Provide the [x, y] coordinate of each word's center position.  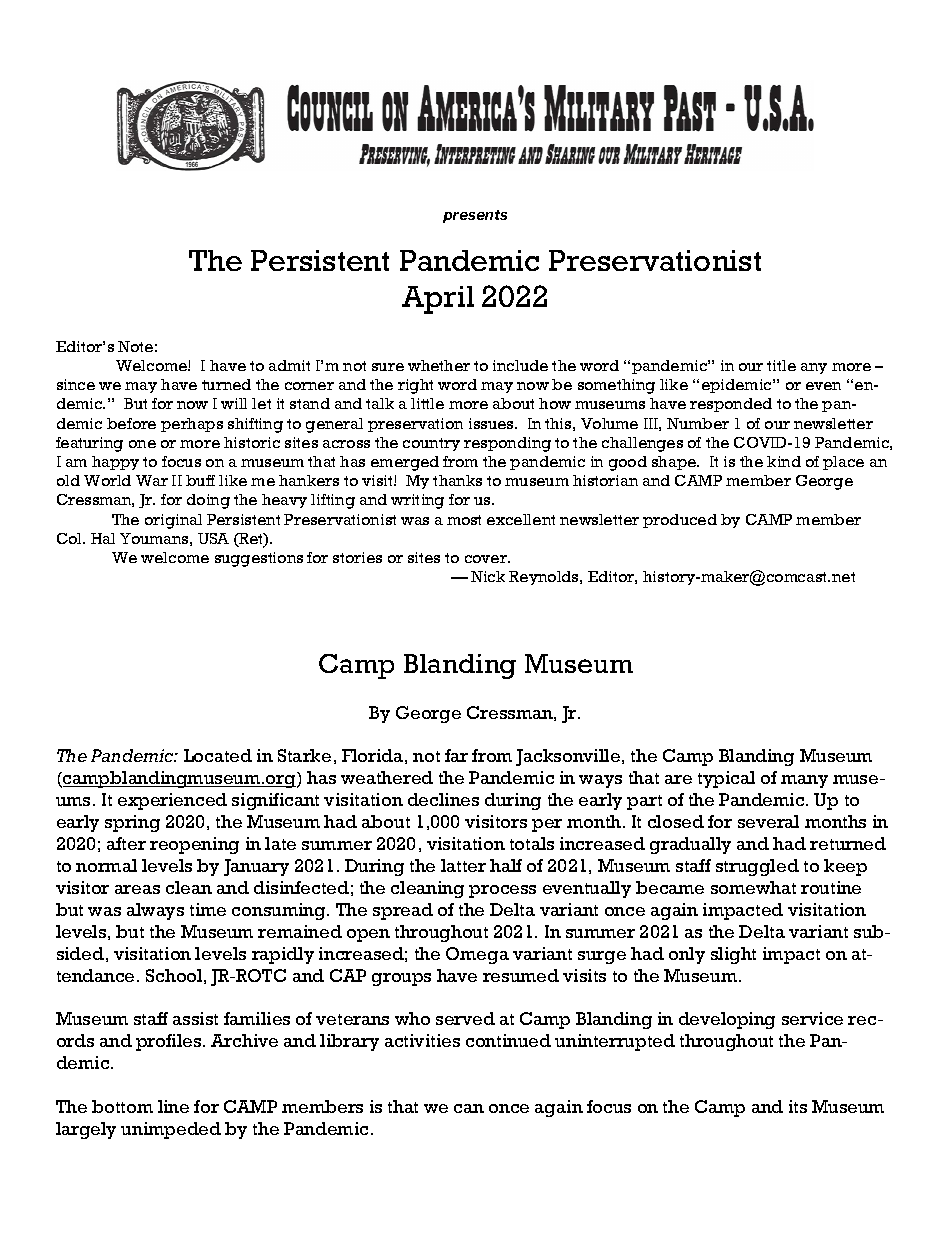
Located [218, 755]
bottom [122, 1106]
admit [289, 365]
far [456, 755]
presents [475, 216]
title [781, 365]
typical [726, 779]
